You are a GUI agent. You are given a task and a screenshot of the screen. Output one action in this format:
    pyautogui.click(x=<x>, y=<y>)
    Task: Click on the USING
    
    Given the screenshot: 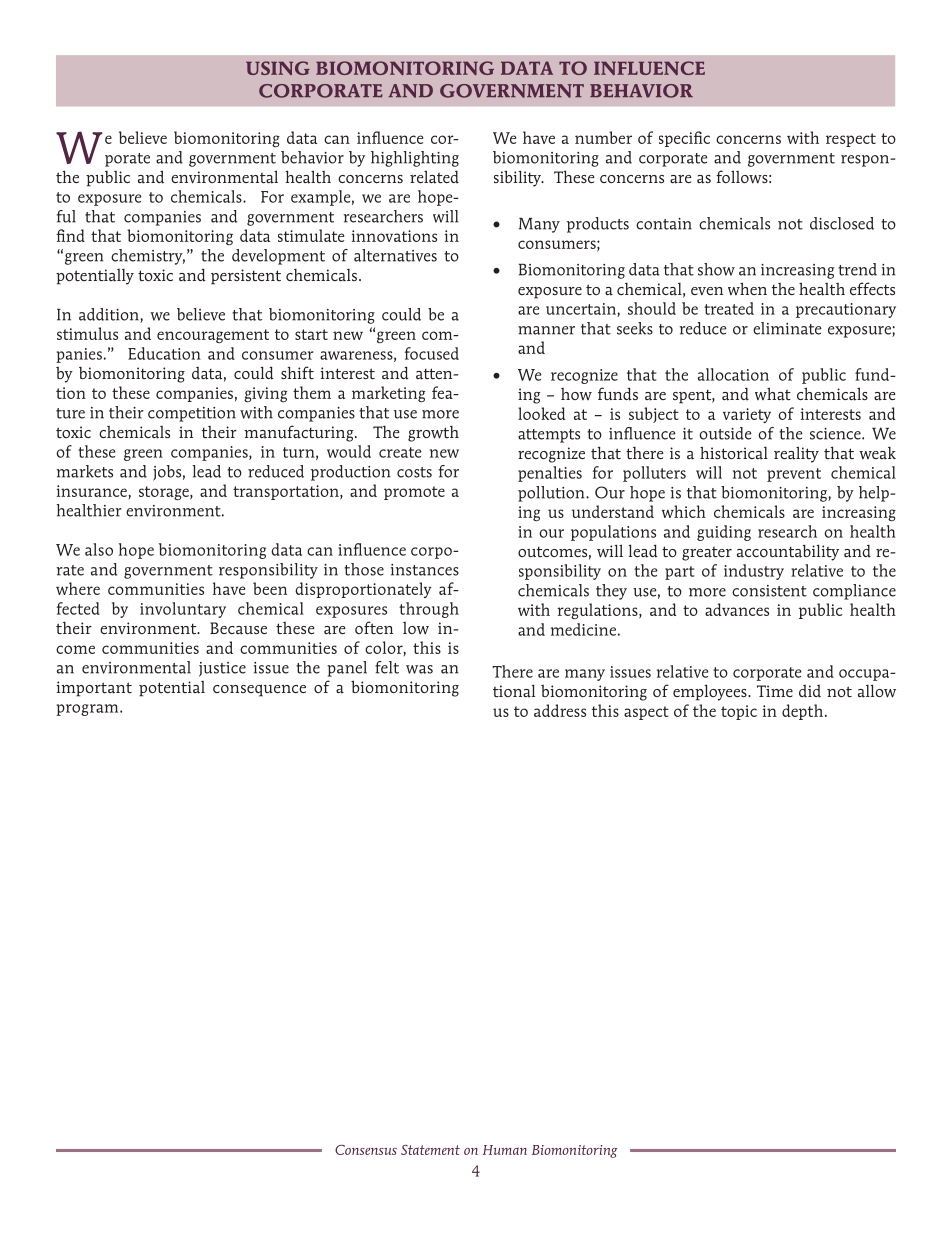 What is the action you would take?
    pyautogui.click(x=278, y=68)
